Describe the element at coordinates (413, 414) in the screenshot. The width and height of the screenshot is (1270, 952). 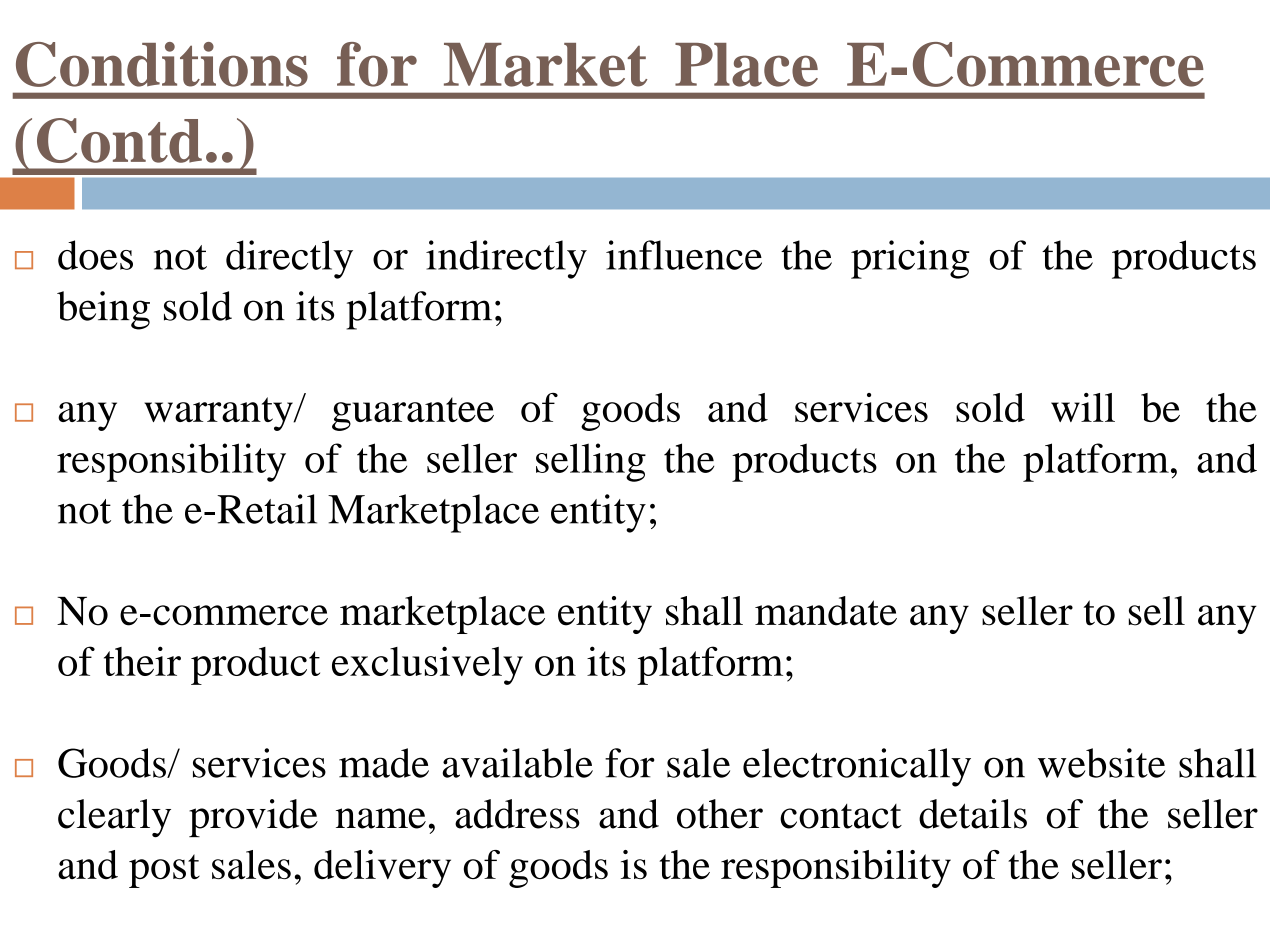
I see `guarantee` at that location.
